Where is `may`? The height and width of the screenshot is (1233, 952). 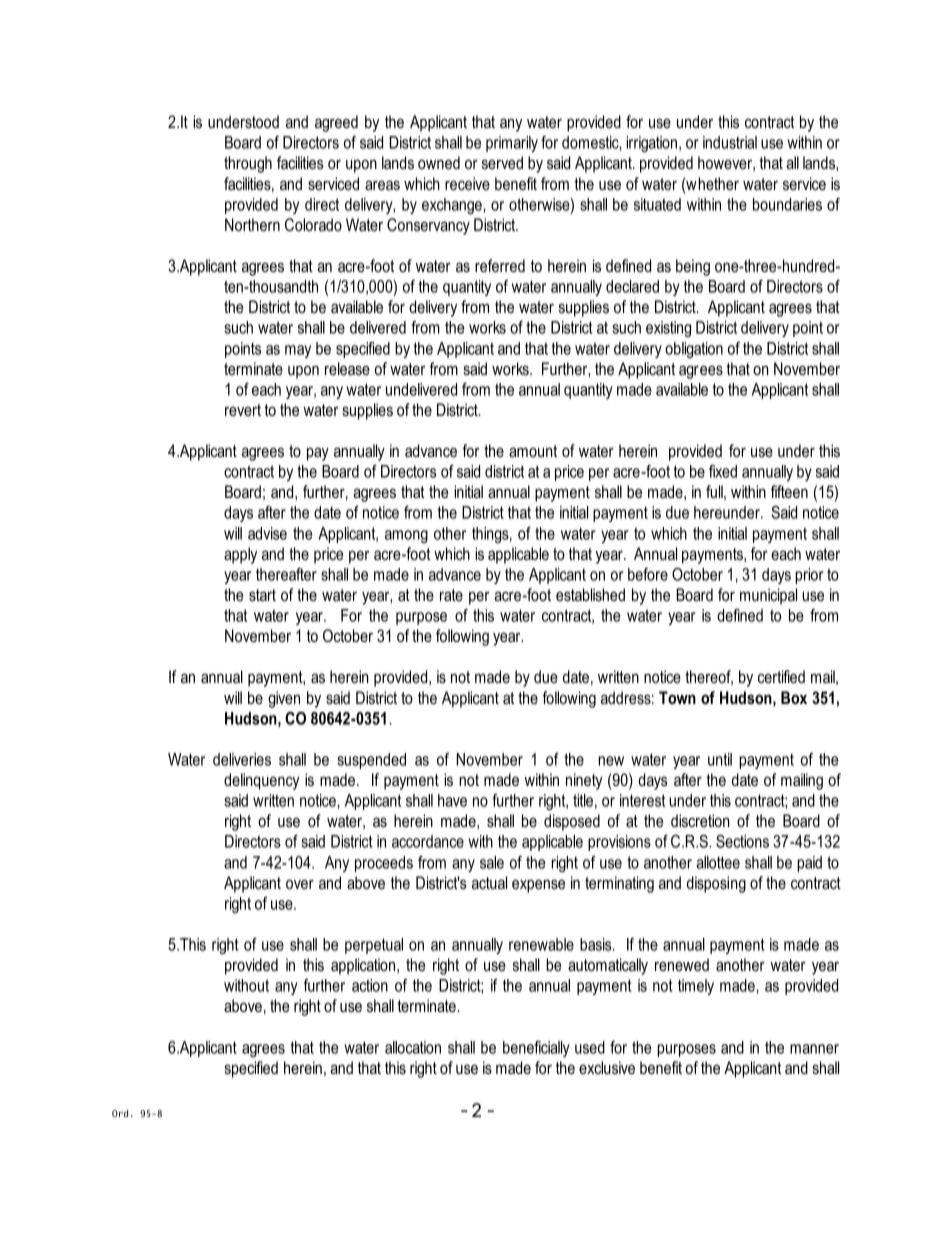 may is located at coordinates (298, 351).
